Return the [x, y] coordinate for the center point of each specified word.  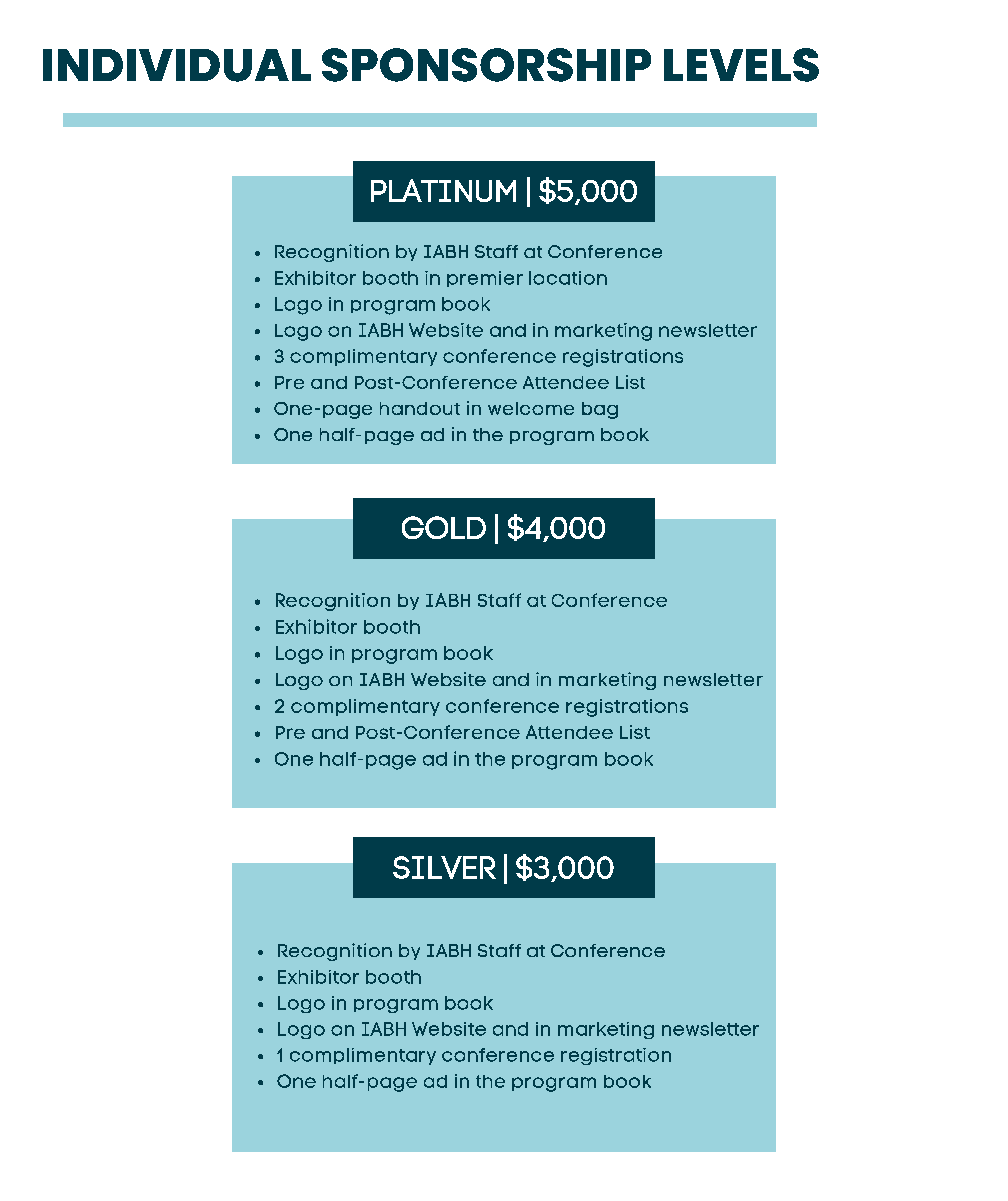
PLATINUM [443, 190]
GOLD [444, 527]
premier [485, 279]
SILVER [444, 867]
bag [600, 410]
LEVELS [741, 65]
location [568, 278]
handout [420, 408]
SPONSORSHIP [486, 65]
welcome [531, 408]
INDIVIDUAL [177, 65]
